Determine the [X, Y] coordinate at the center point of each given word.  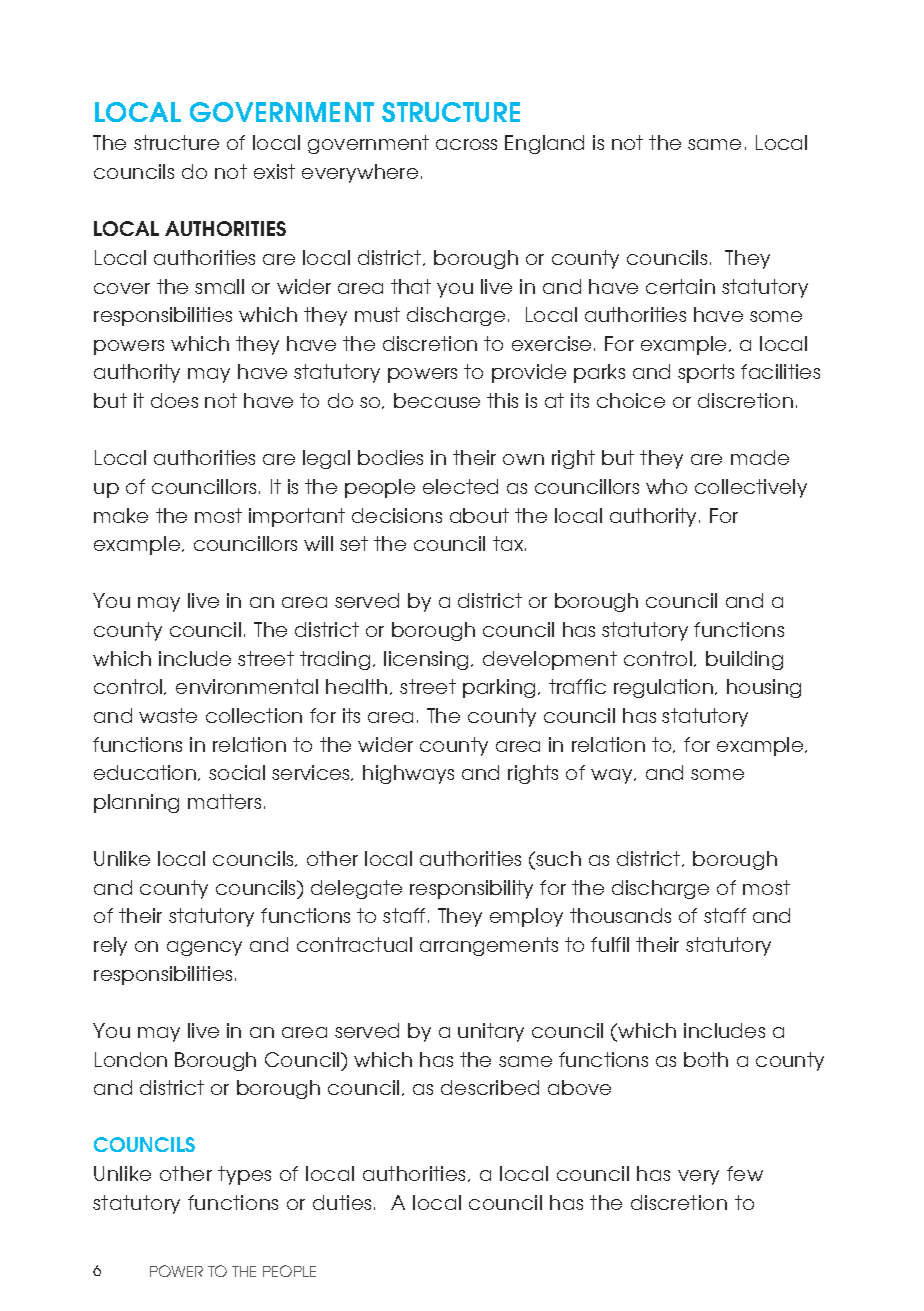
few [745, 1173]
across [466, 144]
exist [274, 171]
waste [168, 715]
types [244, 1175]
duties [342, 1202]
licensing [426, 660]
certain [680, 286]
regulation [663, 688]
